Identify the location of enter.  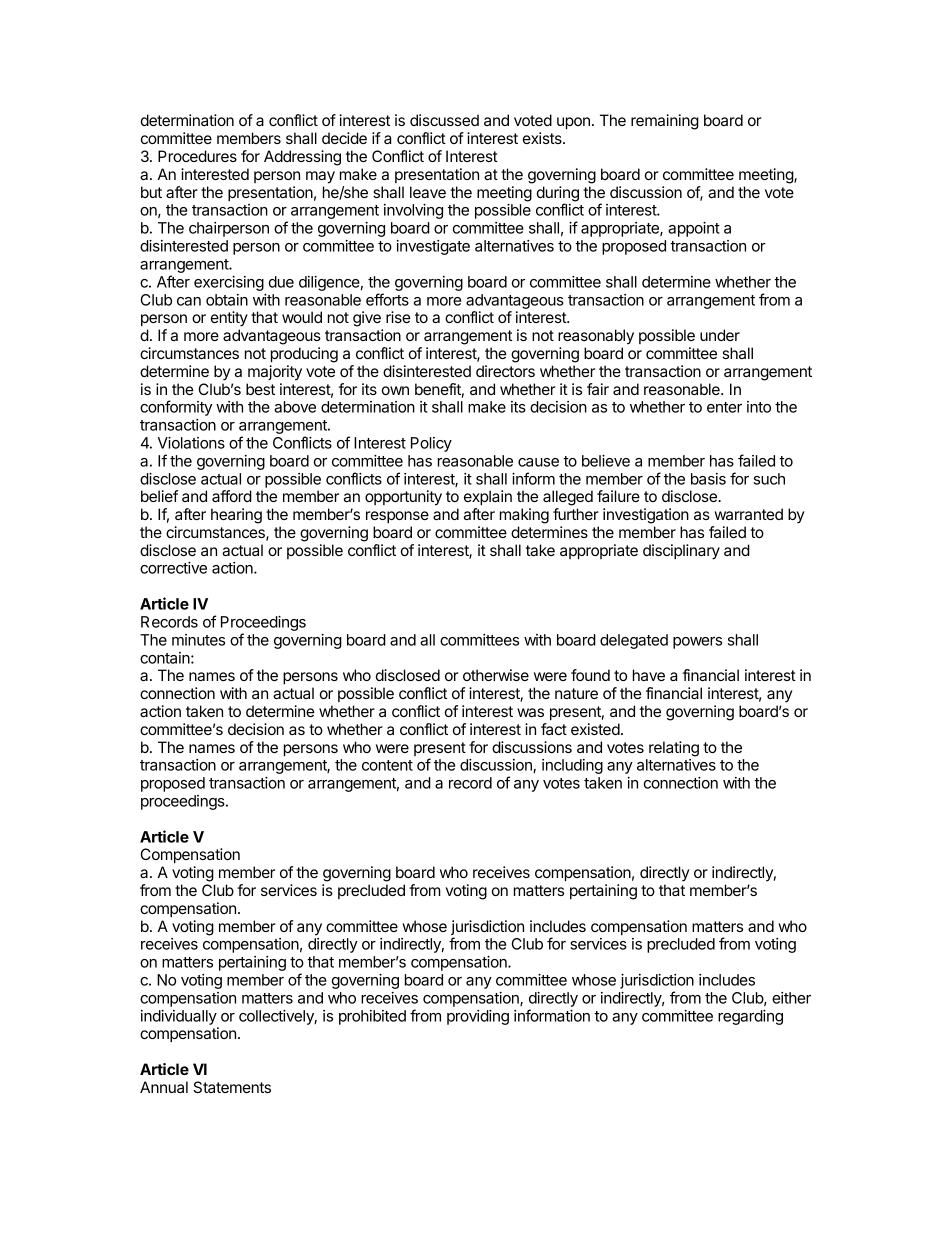
(724, 407).
